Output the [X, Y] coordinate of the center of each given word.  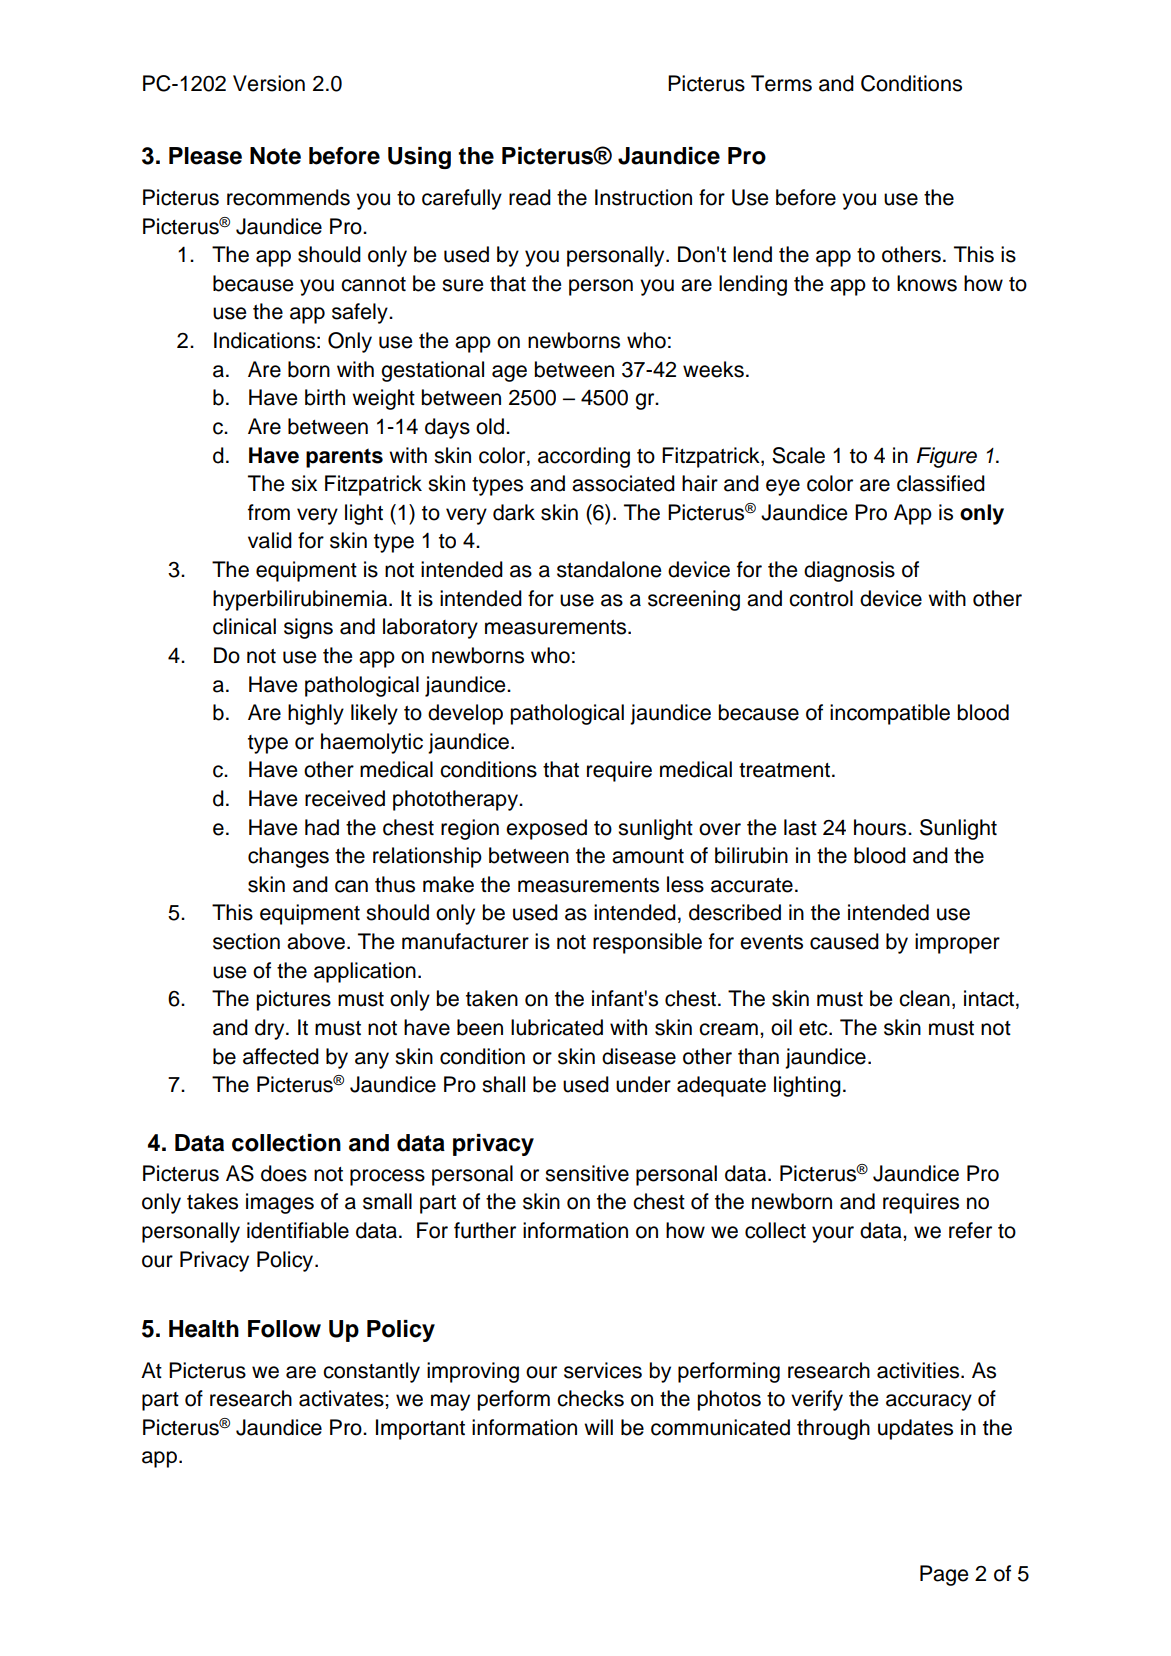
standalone [609, 569]
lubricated [557, 1027]
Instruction [643, 197]
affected [281, 1056]
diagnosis [849, 571]
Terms [781, 83]
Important [420, 1429]
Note [275, 156]
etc [814, 1028]
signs [308, 628]
